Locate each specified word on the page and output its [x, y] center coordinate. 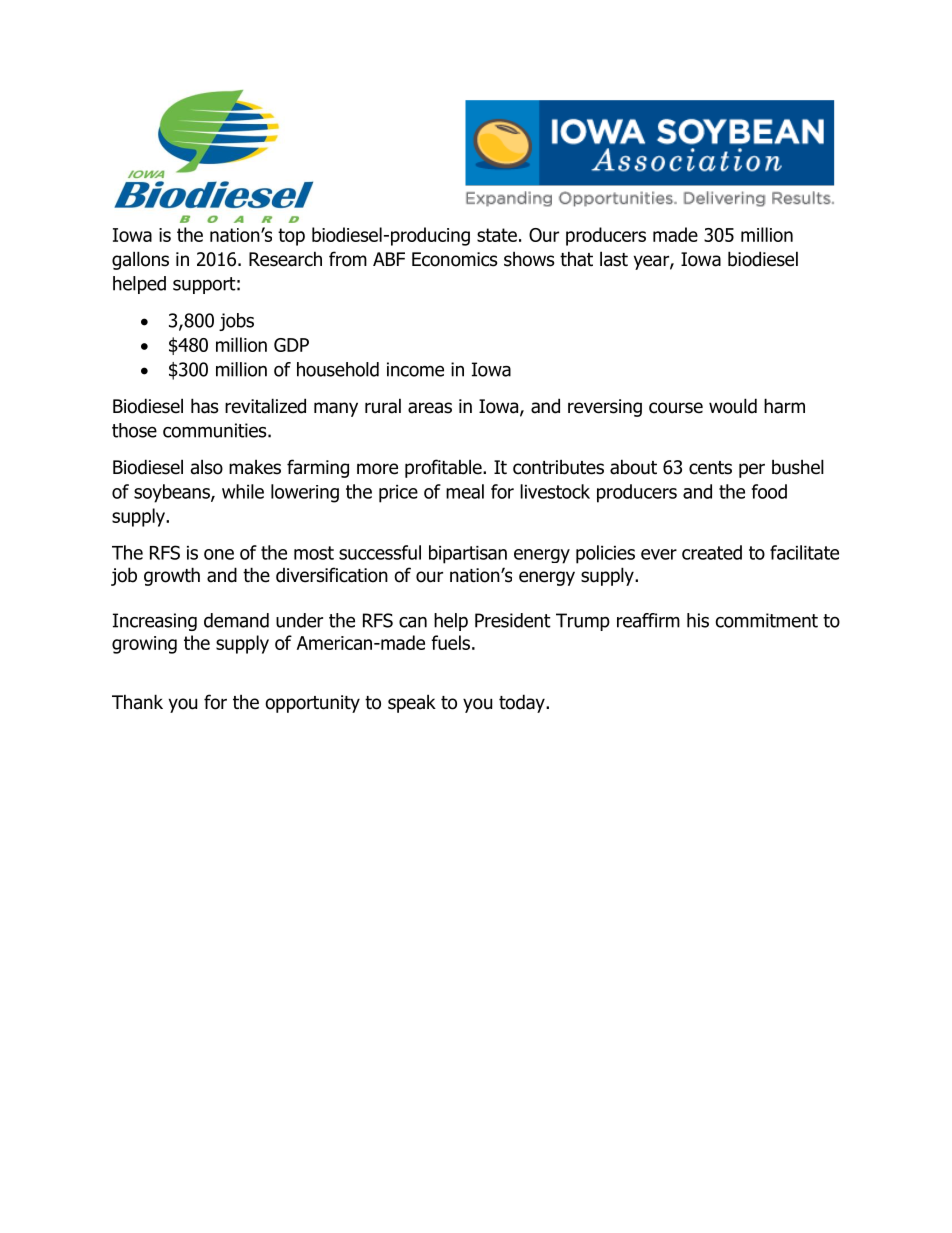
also [207, 467]
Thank [137, 702]
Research [285, 259]
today [523, 703]
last [614, 259]
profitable [444, 468]
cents [710, 468]
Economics [454, 259]
